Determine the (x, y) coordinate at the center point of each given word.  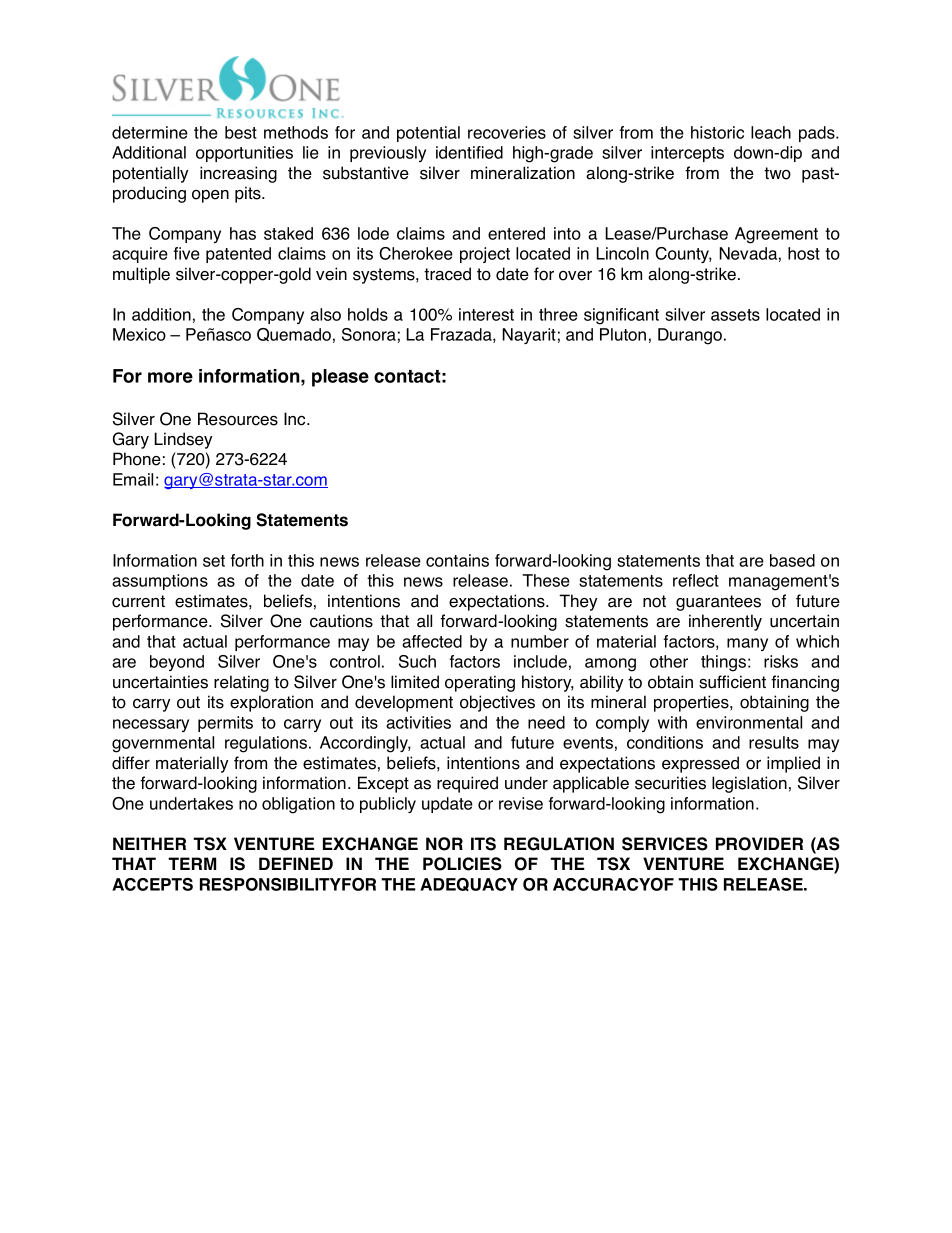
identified (469, 152)
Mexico (139, 334)
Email (133, 479)
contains (457, 560)
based (792, 560)
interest (486, 314)
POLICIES (462, 864)
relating (241, 683)
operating (480, 683)
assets (735, 315)
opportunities (244, 154)
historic (717, 132)
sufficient (732, 682)
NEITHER (149, 843)
